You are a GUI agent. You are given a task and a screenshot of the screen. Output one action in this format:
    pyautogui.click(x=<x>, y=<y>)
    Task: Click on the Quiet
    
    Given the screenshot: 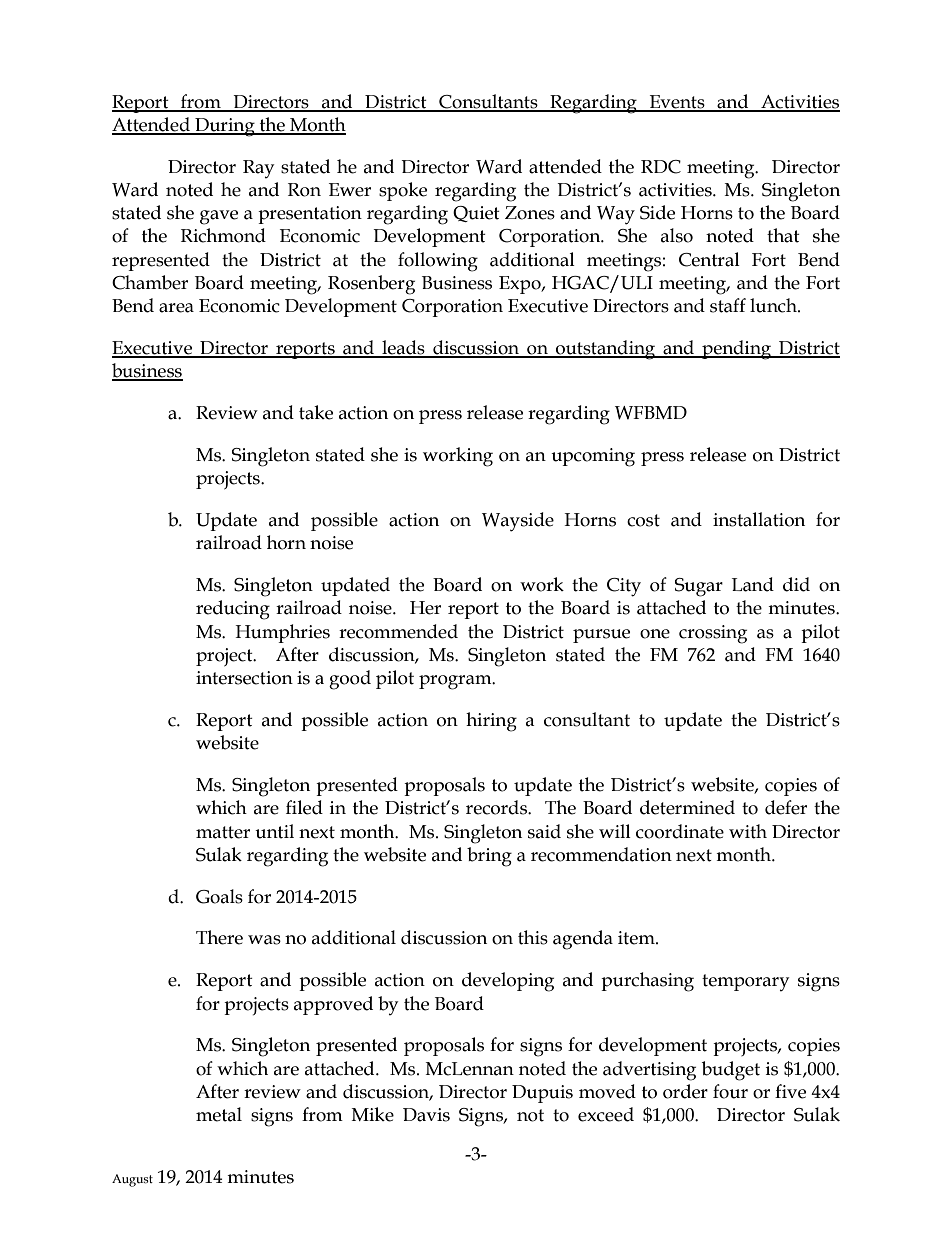 What is the action you would take?
    pyautogui.click(x=476, y=214)
